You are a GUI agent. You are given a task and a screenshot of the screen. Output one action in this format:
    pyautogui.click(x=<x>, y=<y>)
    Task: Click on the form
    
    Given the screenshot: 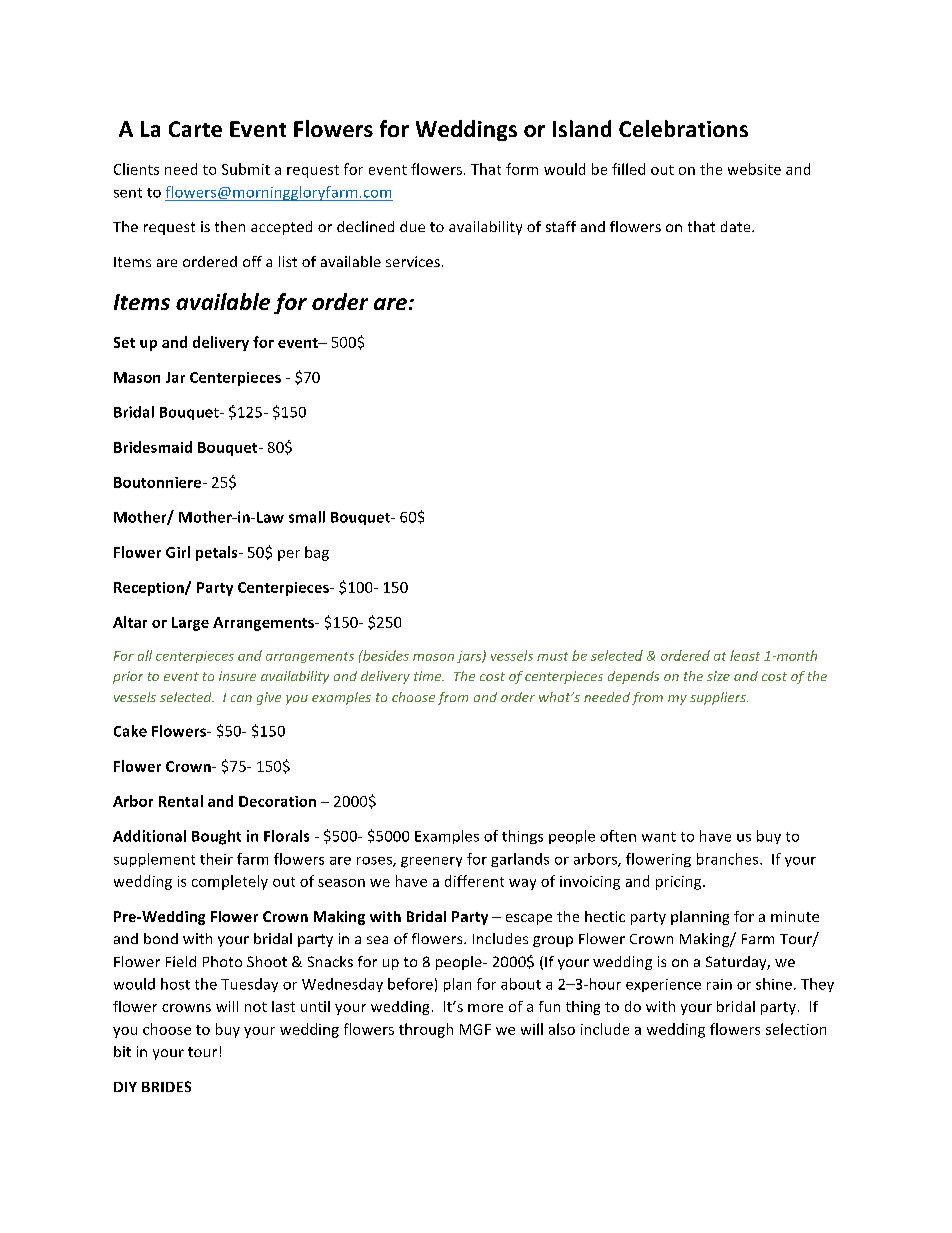 What is the action you would take?
    pyautogui.click(x=522, y=169)
